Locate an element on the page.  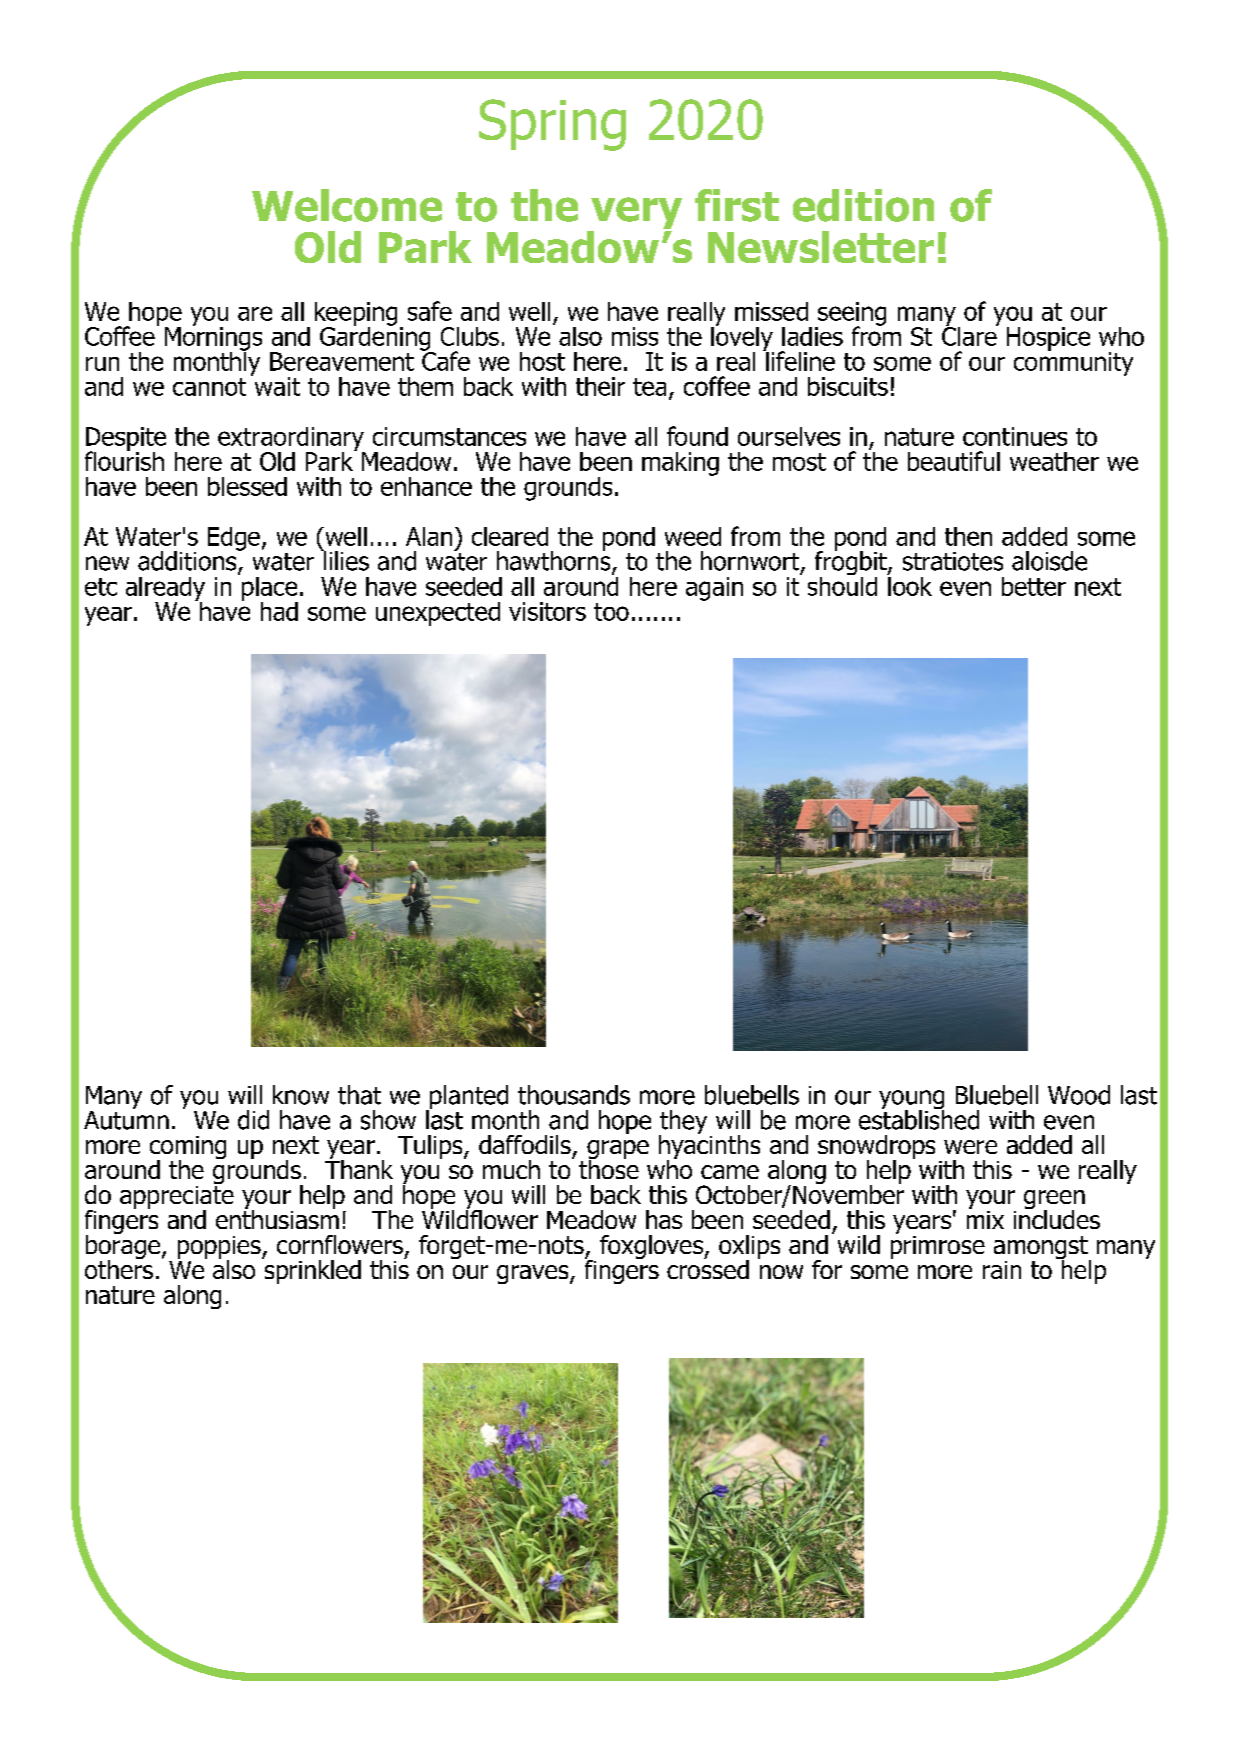
edition is located at coordinates (863, 205).
